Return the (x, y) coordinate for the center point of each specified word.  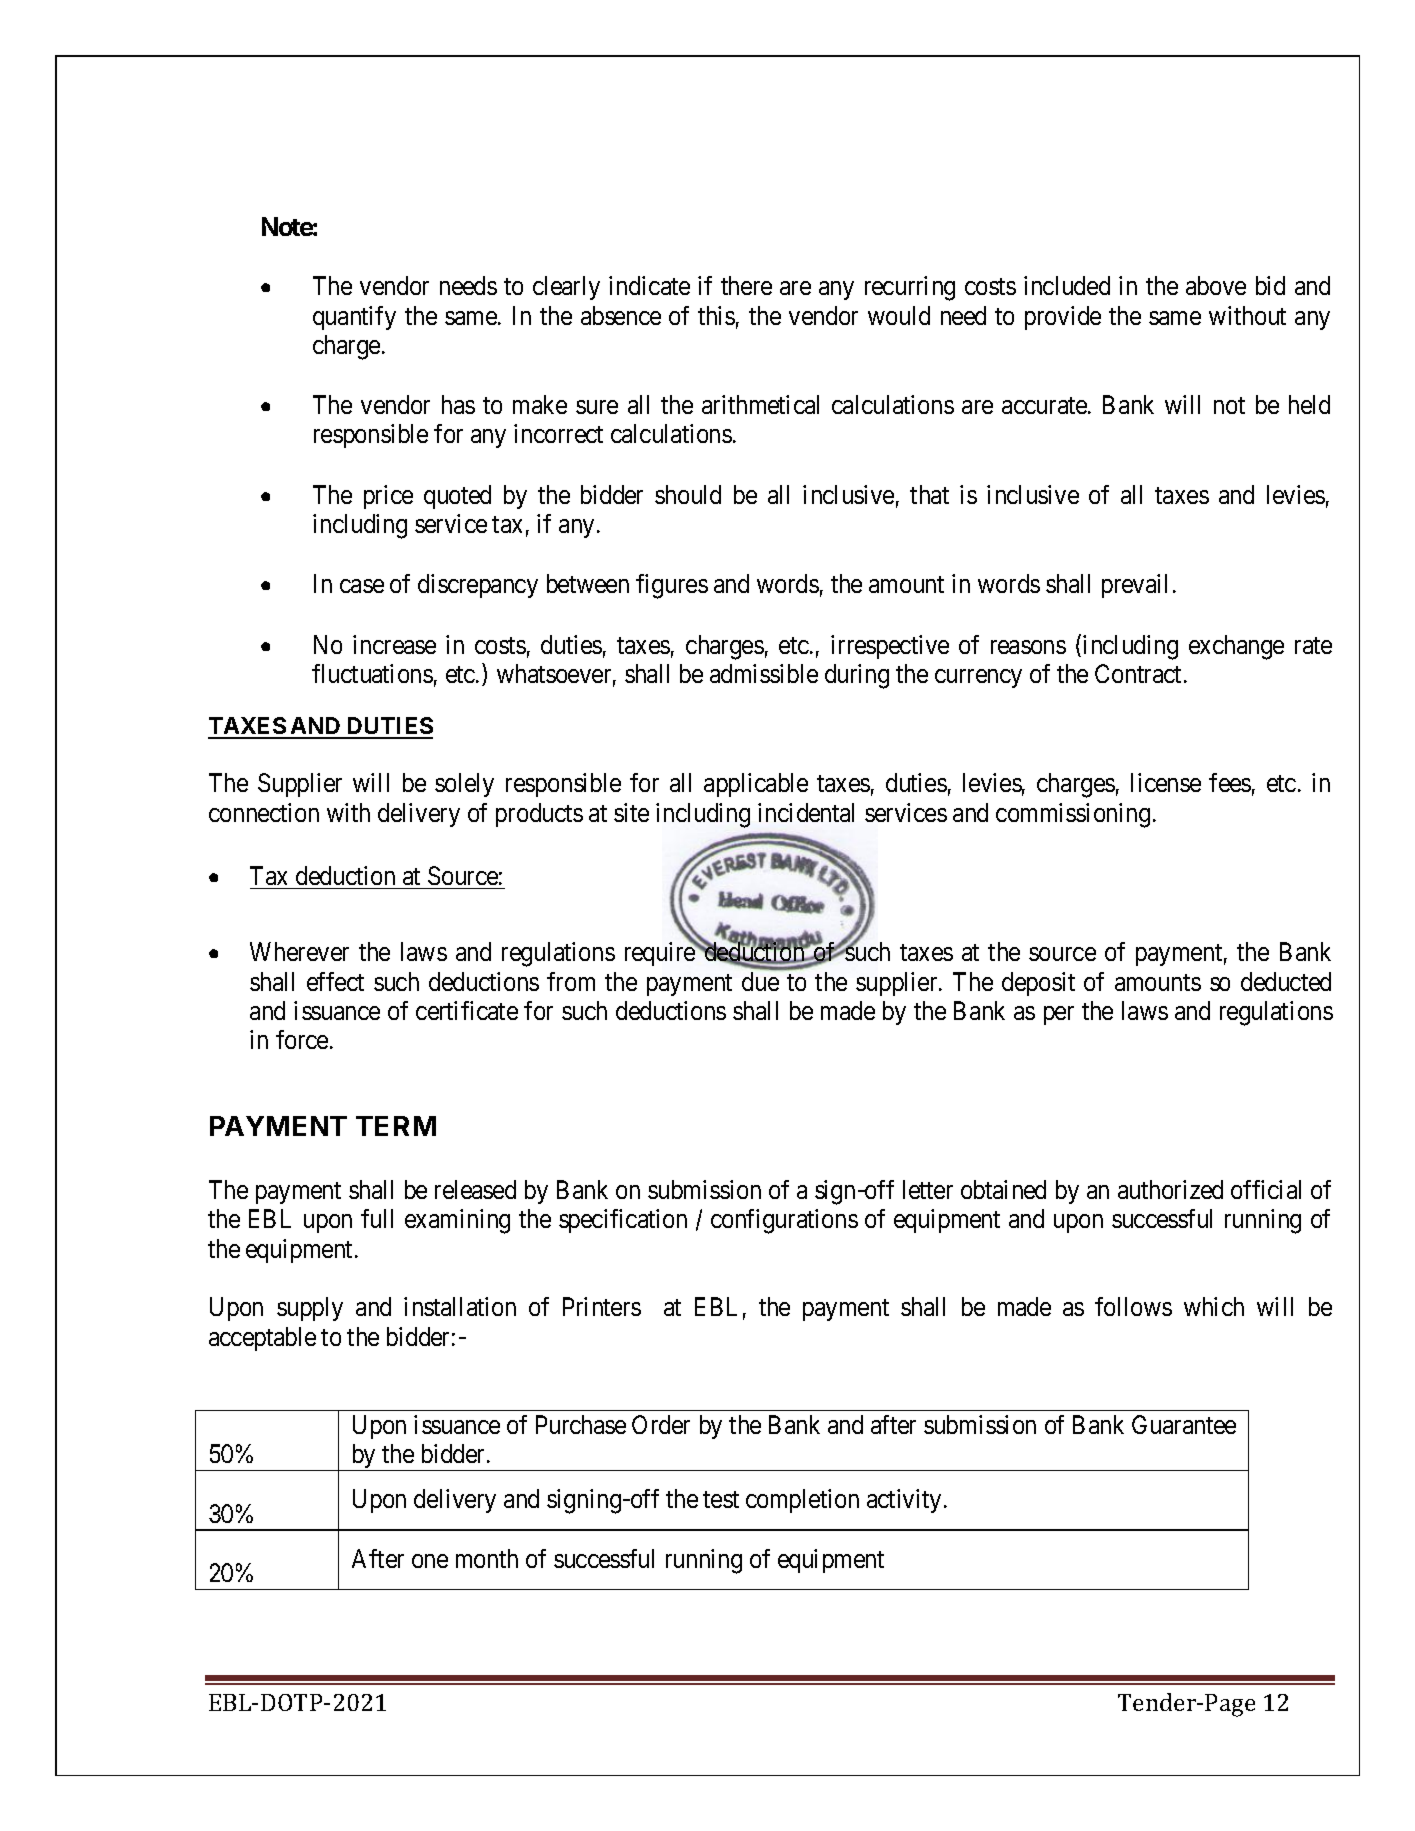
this (716, 315)
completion (802, 1501)
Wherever (299, 951)
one (430, 1561)
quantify (354, 318)
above (1216, 285)
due (760, 981)
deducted (1286, 981)
